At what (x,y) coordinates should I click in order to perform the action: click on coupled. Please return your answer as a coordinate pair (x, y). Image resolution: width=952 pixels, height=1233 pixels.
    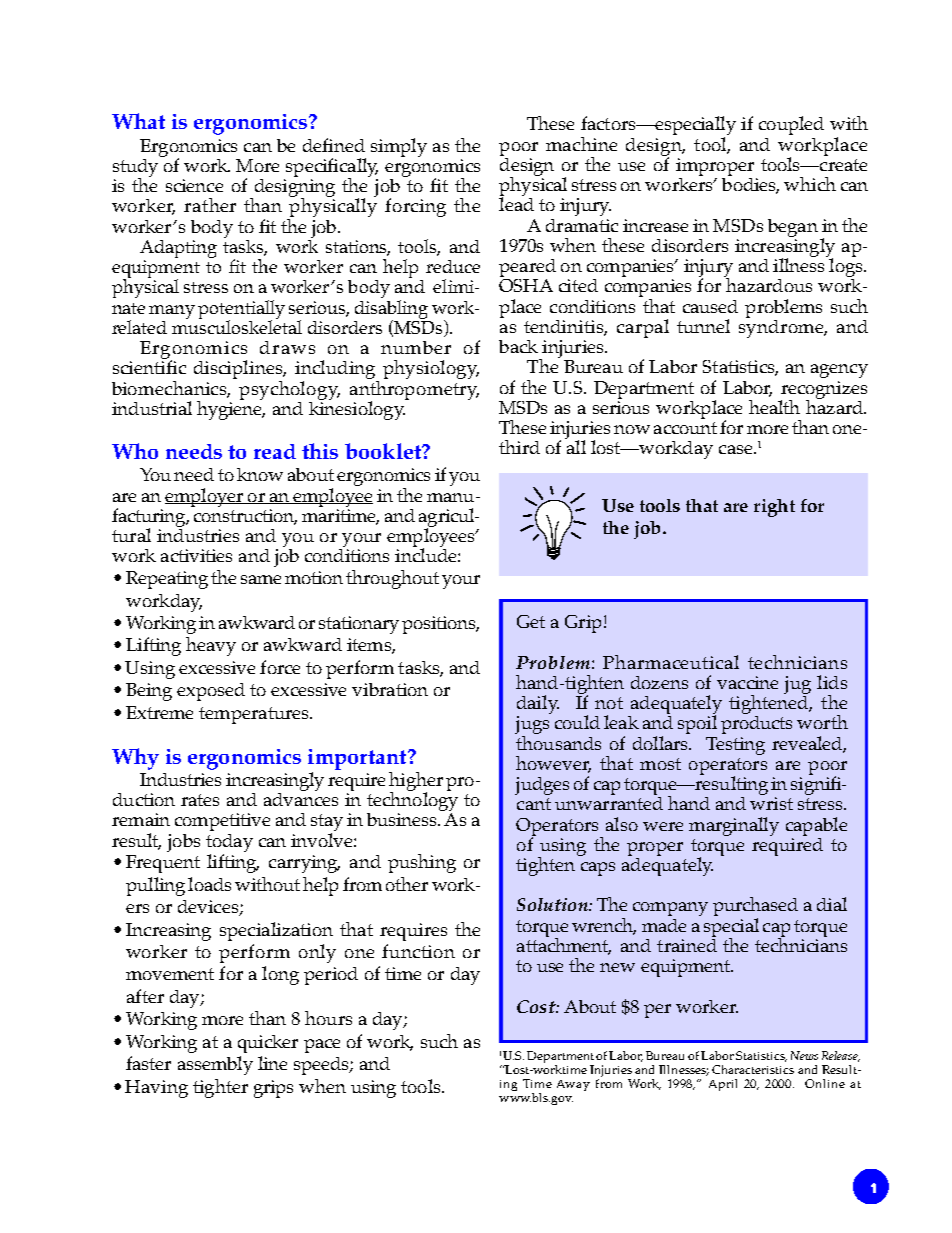
    Looking at the image, I should click on (791, 125).
